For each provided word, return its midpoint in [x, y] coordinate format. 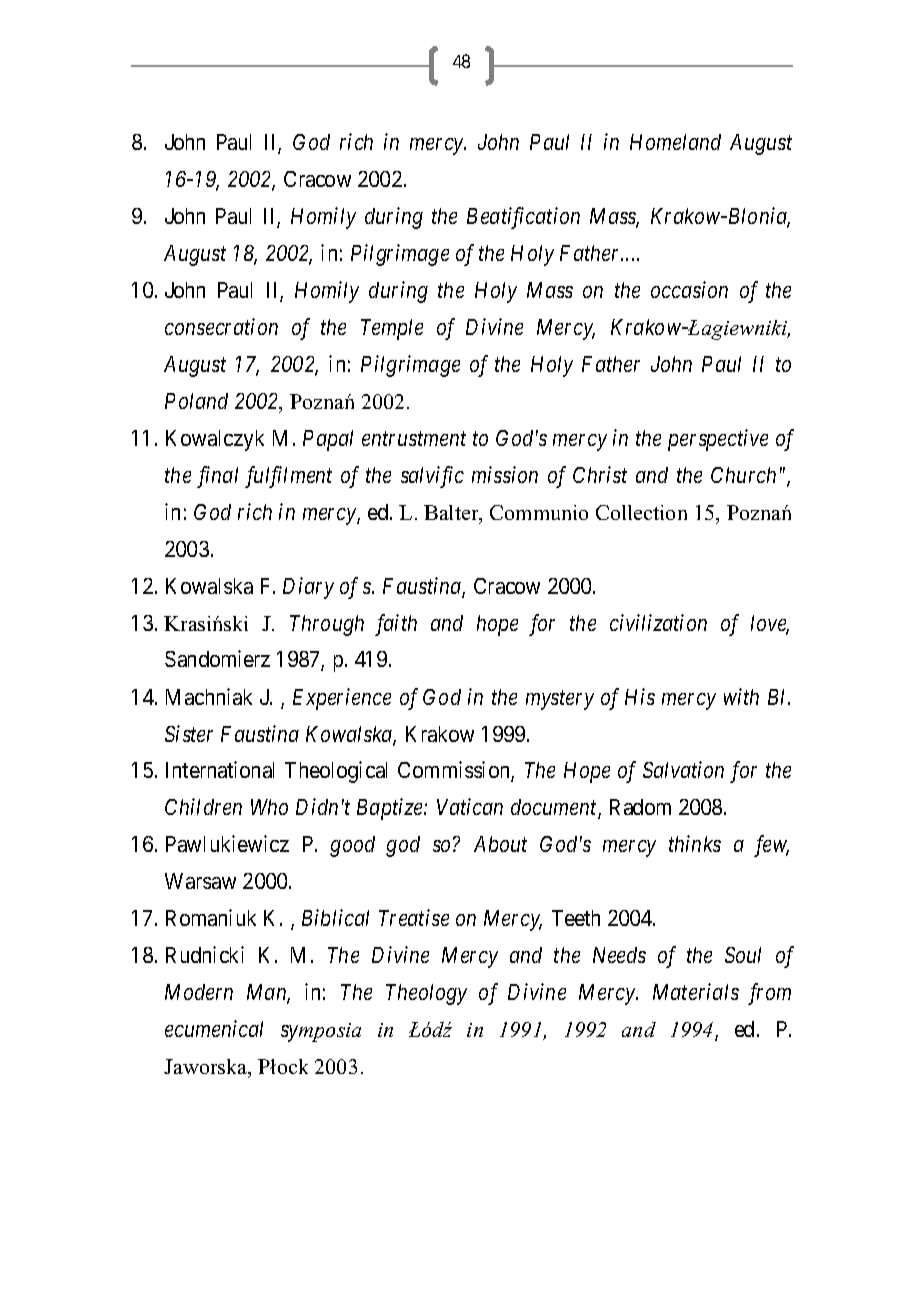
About [500, 844]
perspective [718, 440]
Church [743, 475]
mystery [560, 700]
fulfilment [288, 477]
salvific [432, 477]
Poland [196, 401]
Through [327, 625]
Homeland [675, 142]
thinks [695, 843]
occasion [689, 289]
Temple [392, 329]
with [741, 696]
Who [269, 807]
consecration [221, 326]
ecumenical [214, 1028]
